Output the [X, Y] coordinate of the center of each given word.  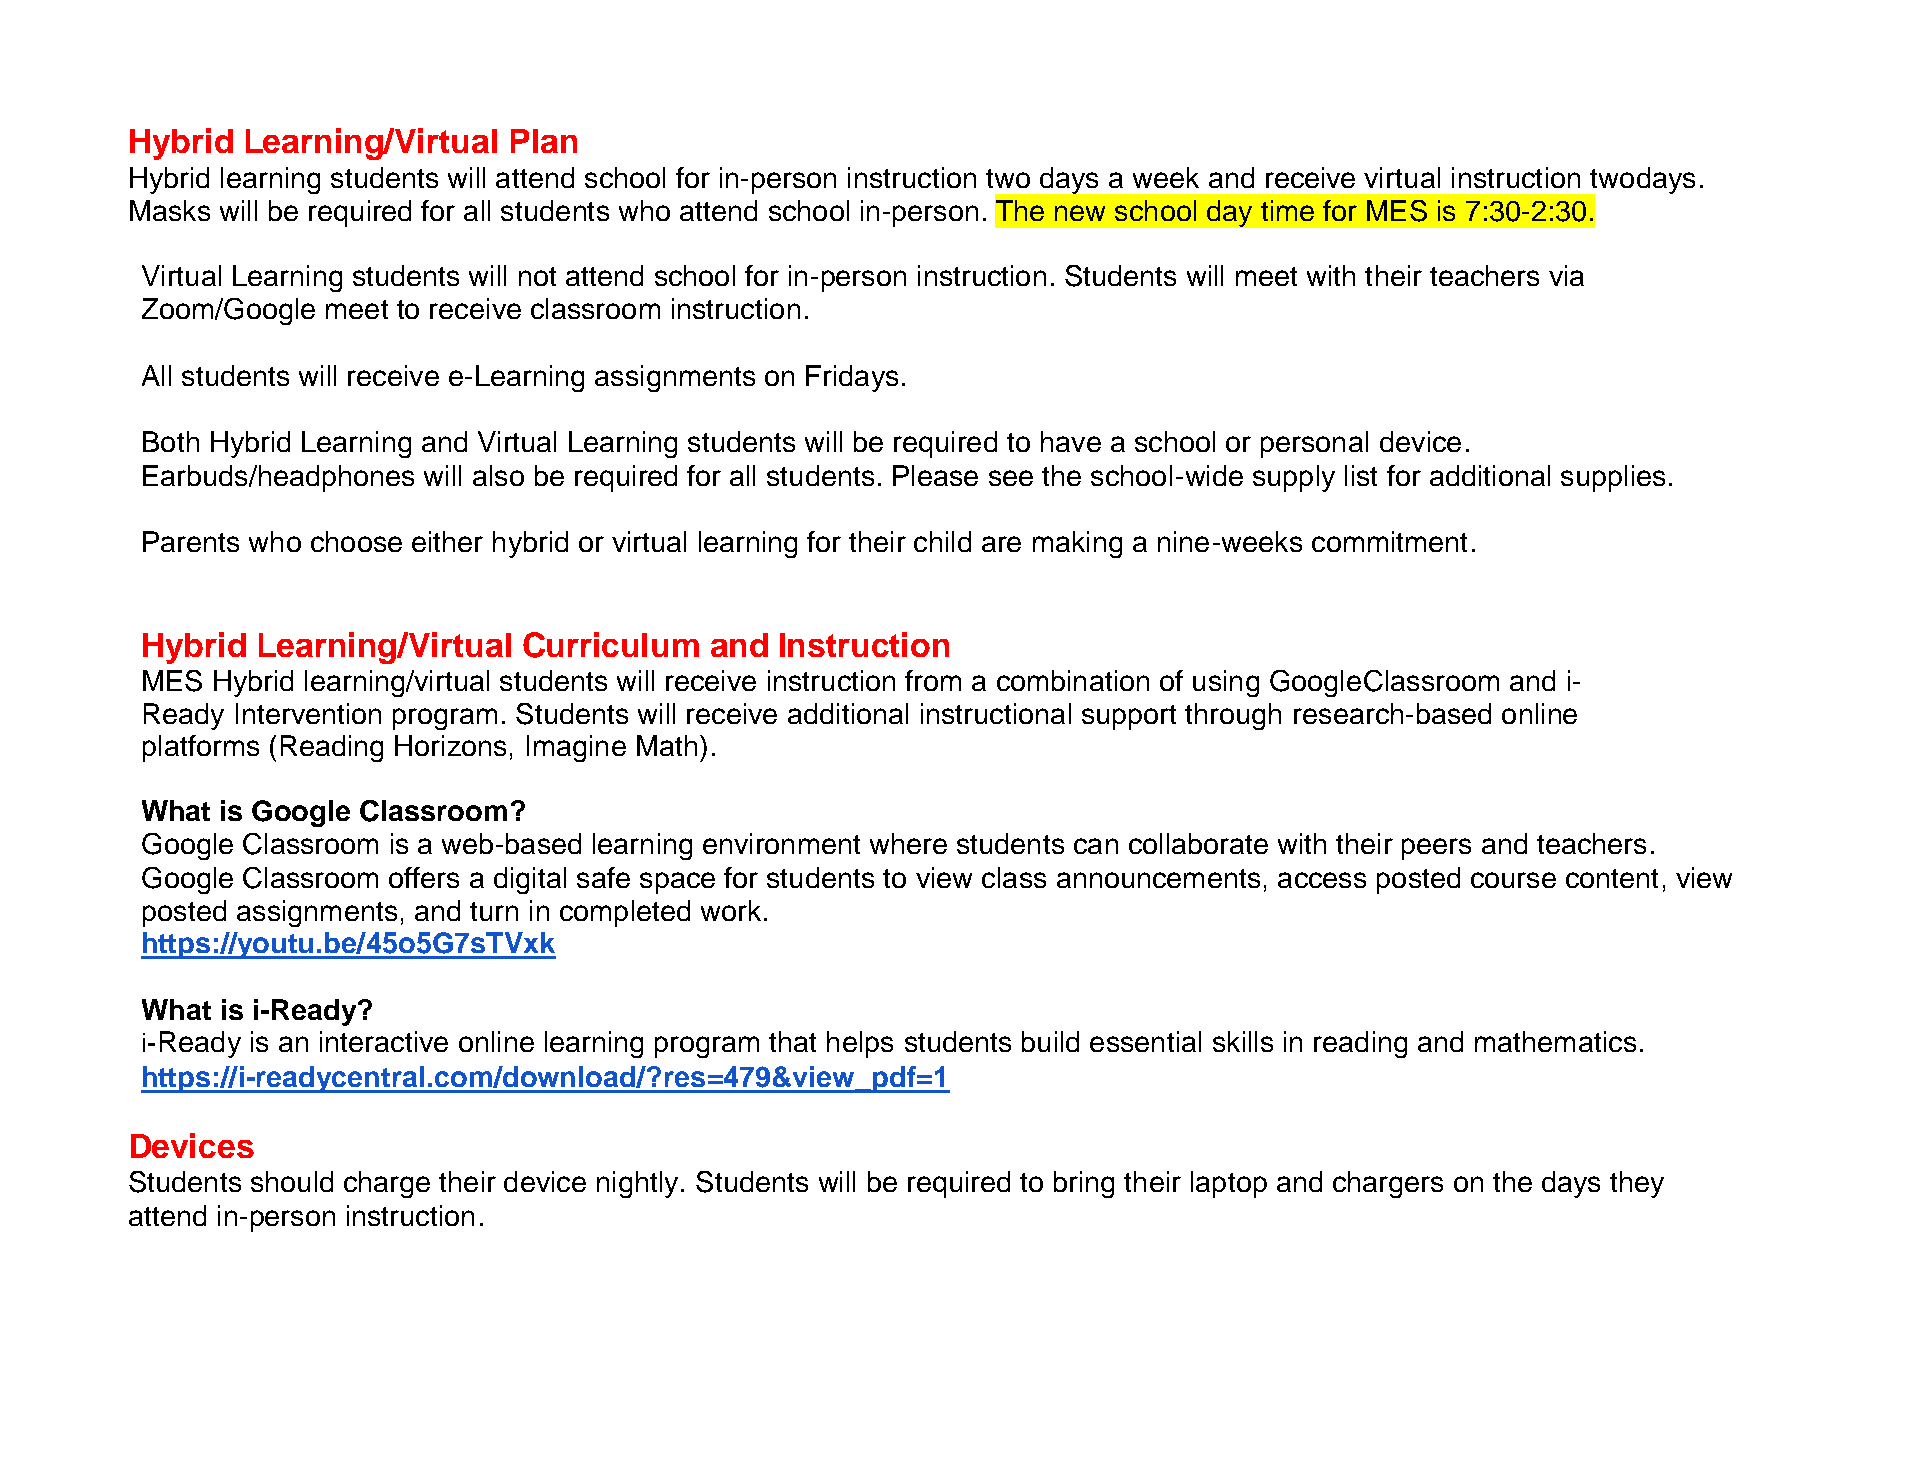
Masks [170, 210]
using [1226, 683]
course [1513, 880]
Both [171, 441]
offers [424, 877]
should [292, 1181]
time [1287, 210]
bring [1084, 1184]
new [1080, 213]
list [1361, 475]
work [731, 910]
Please [935, 475]
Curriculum [611, 645]
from [933, 680]
